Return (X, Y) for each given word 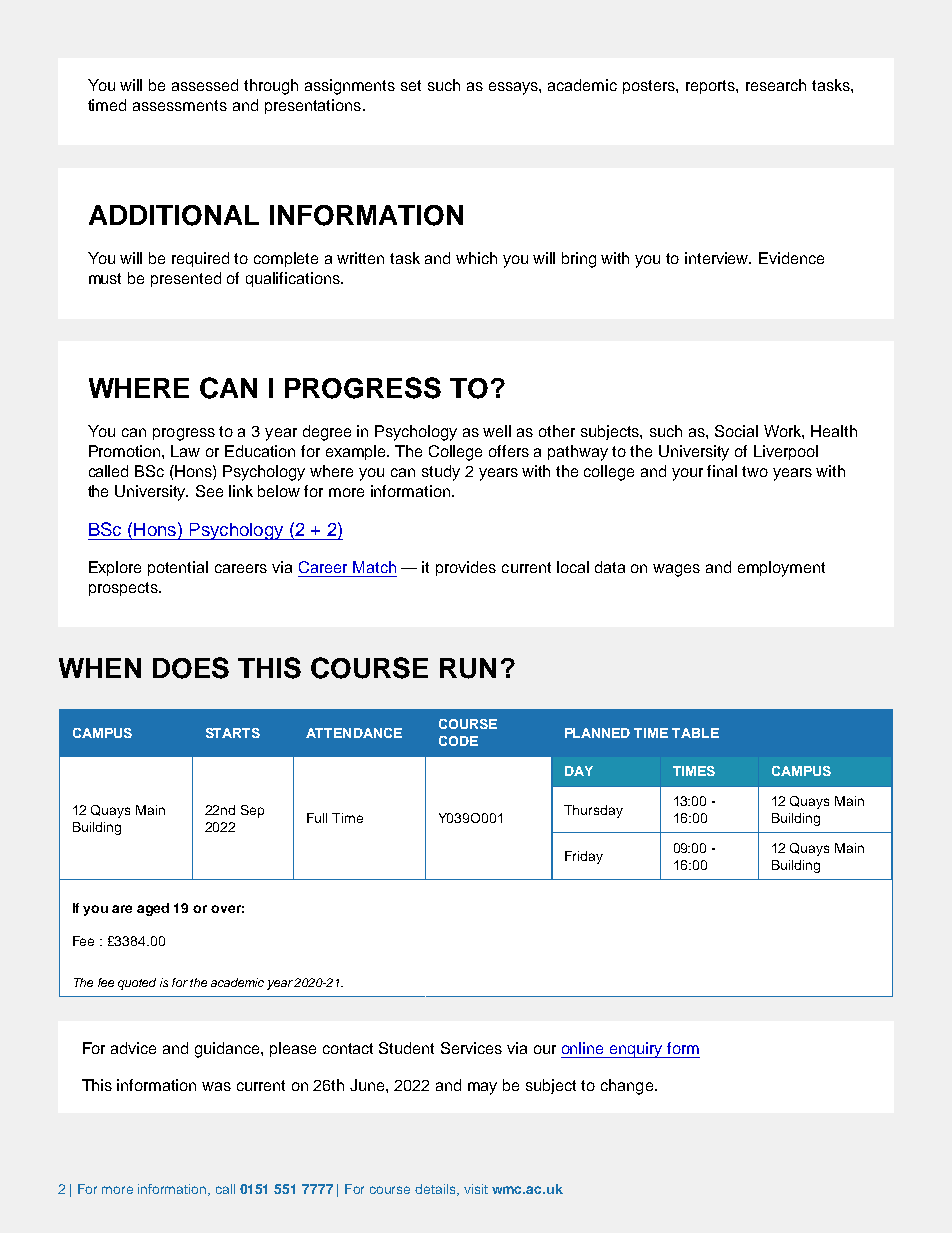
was (216, 1086)
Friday (584, 857)
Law (185, 451)
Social (736, 431)
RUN (468, 668)
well (497, 431)
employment (781, 569)
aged (153, 909)
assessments (180, 105)
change (627, 1087)
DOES (191, 668)
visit (476, 1189)
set (411, 85)
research (776, 85)
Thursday (593, 811)
